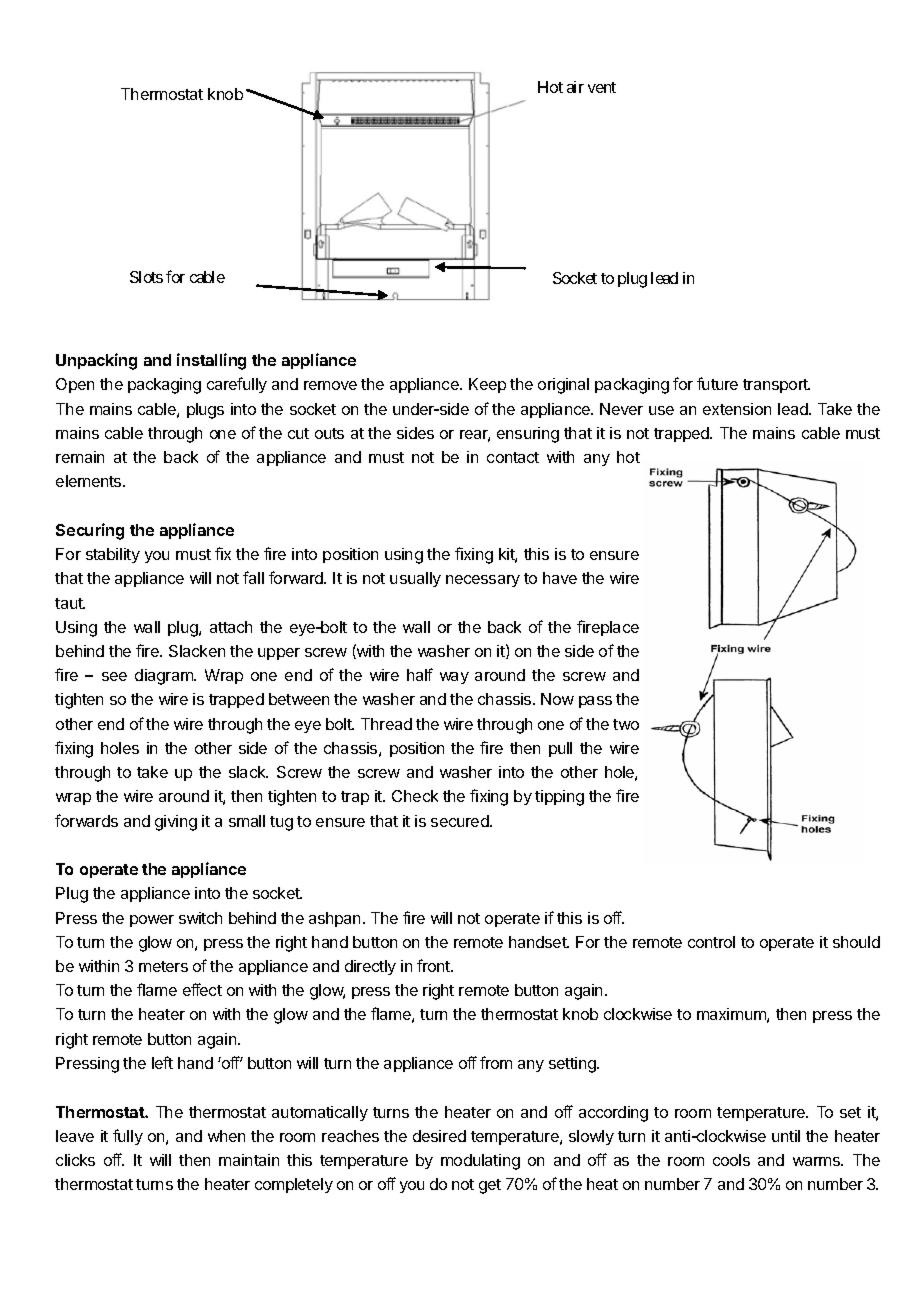 The height and width of the screenshot is (1308, 924). What do you see at coordinates (602, 87) in the screenshot?
I see `vent` at bounding box center [602, 87].
